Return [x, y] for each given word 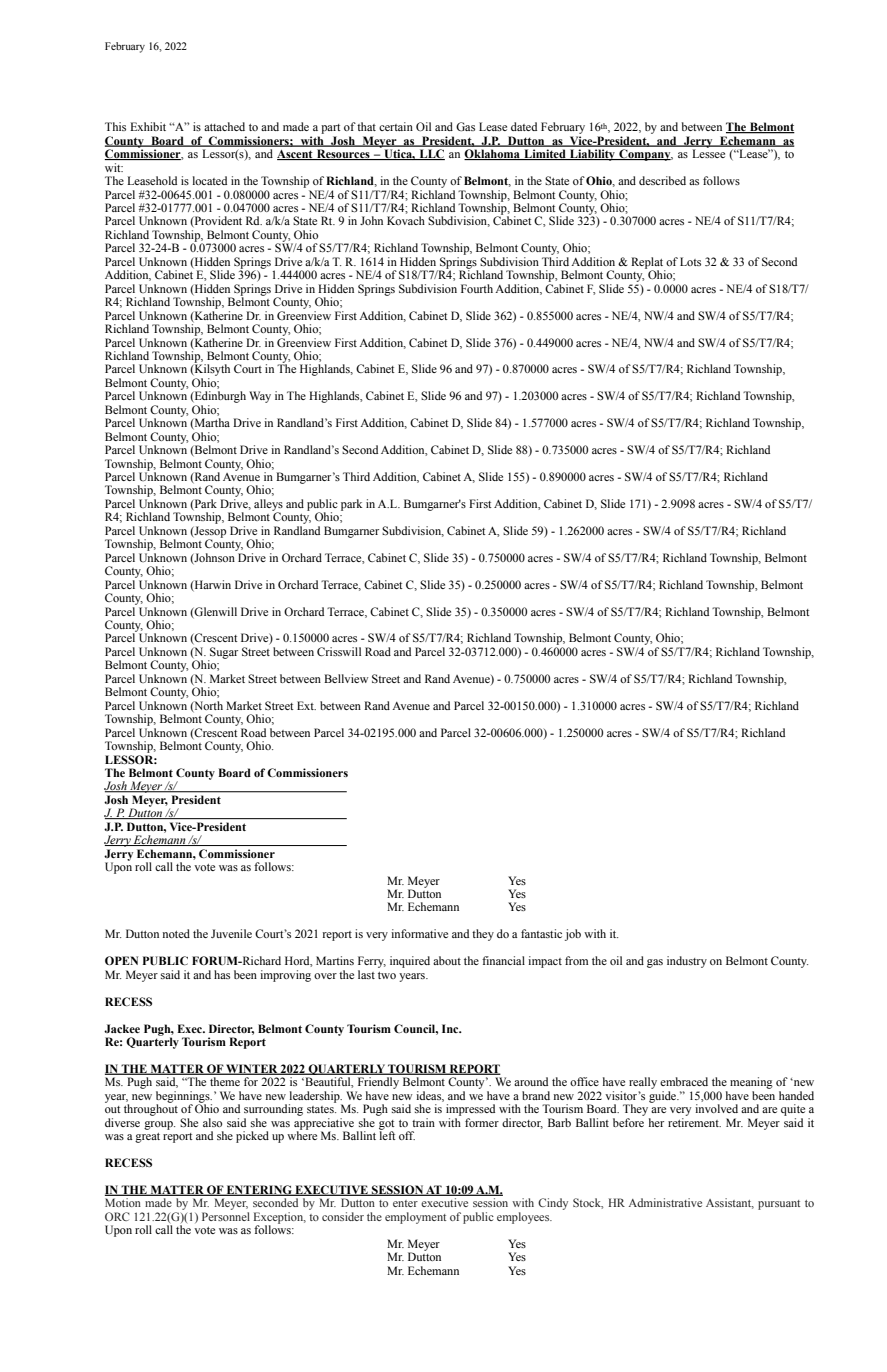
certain [396, 126]
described [662, 180]
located [210, 180]
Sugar [223, 654]
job [573, 935]
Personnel [226, 1216]
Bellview [346, 678]
